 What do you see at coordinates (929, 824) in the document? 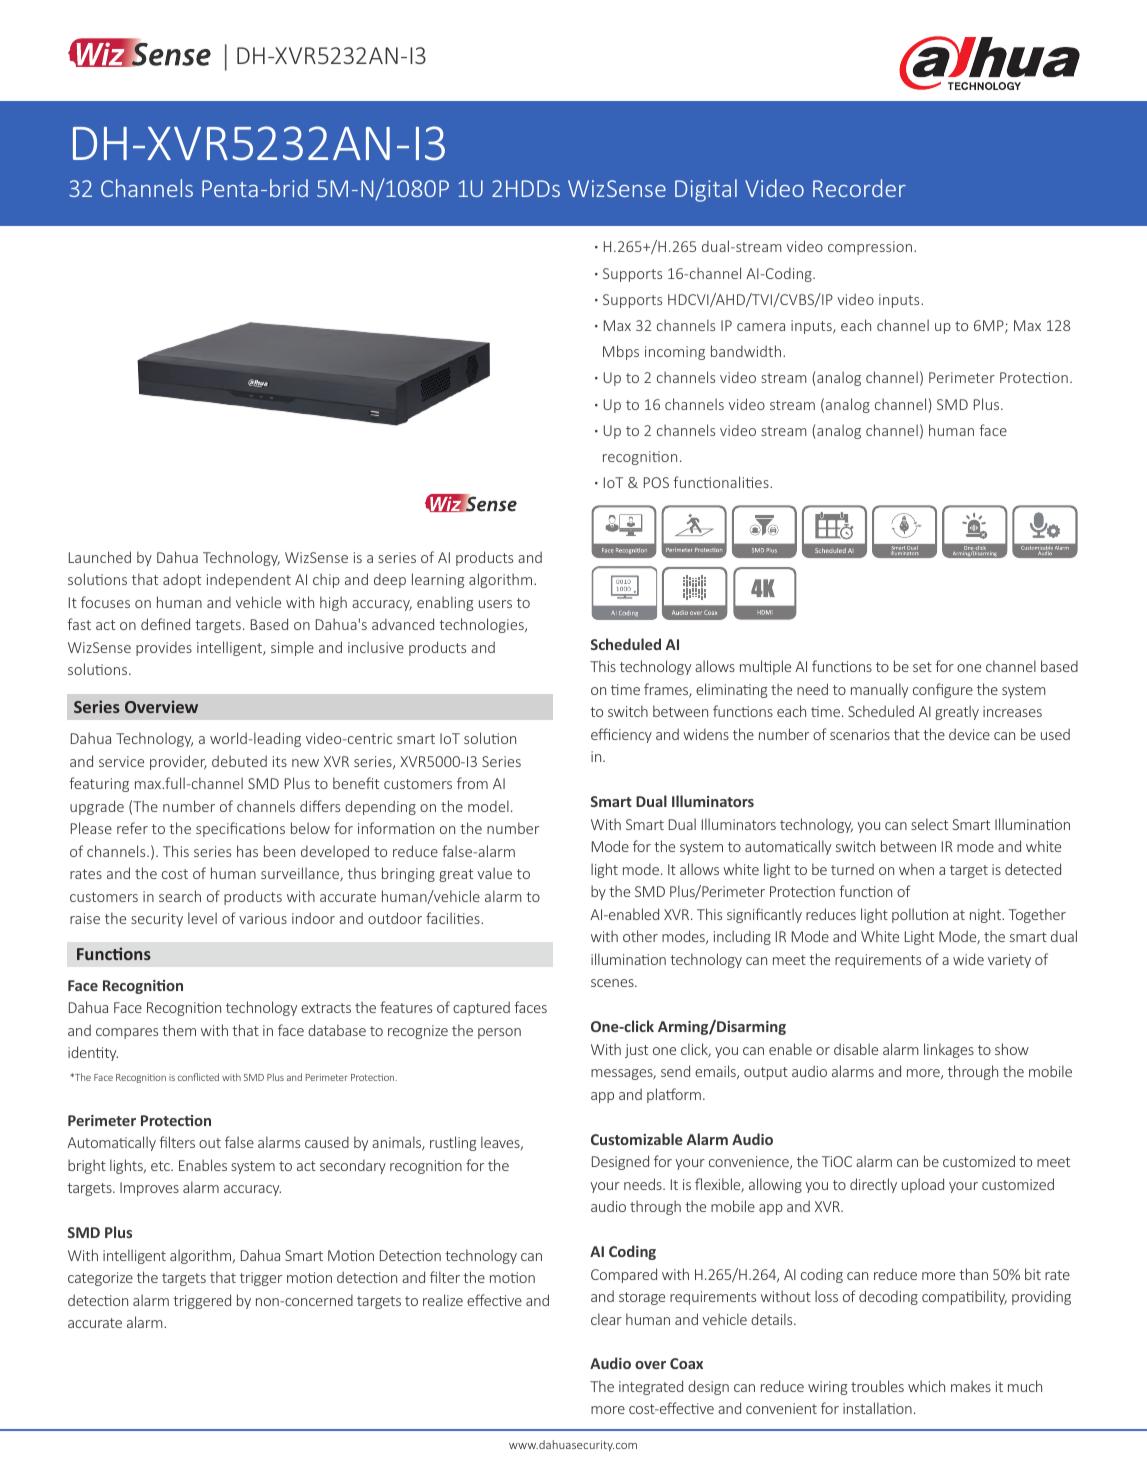
I see `select` at bounding box center [929, 824].
